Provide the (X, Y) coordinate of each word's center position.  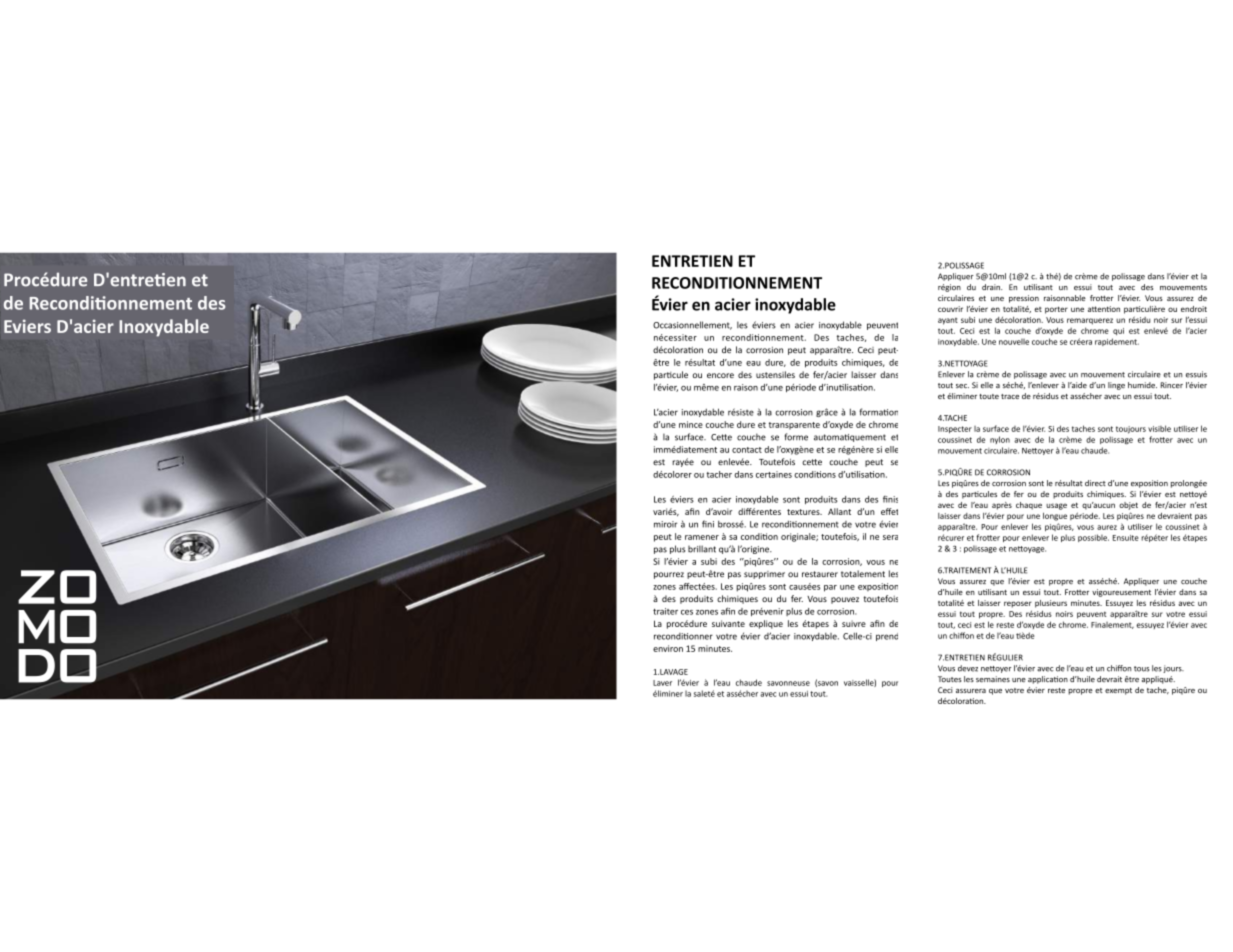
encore (720, 375)
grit (1038, 299)
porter (1056, 310)
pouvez (845, 600)
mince (691, 424)
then (1105, 429)
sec (962, 386)
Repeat (1006, 546)
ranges (666, 512)
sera (890, 537)
